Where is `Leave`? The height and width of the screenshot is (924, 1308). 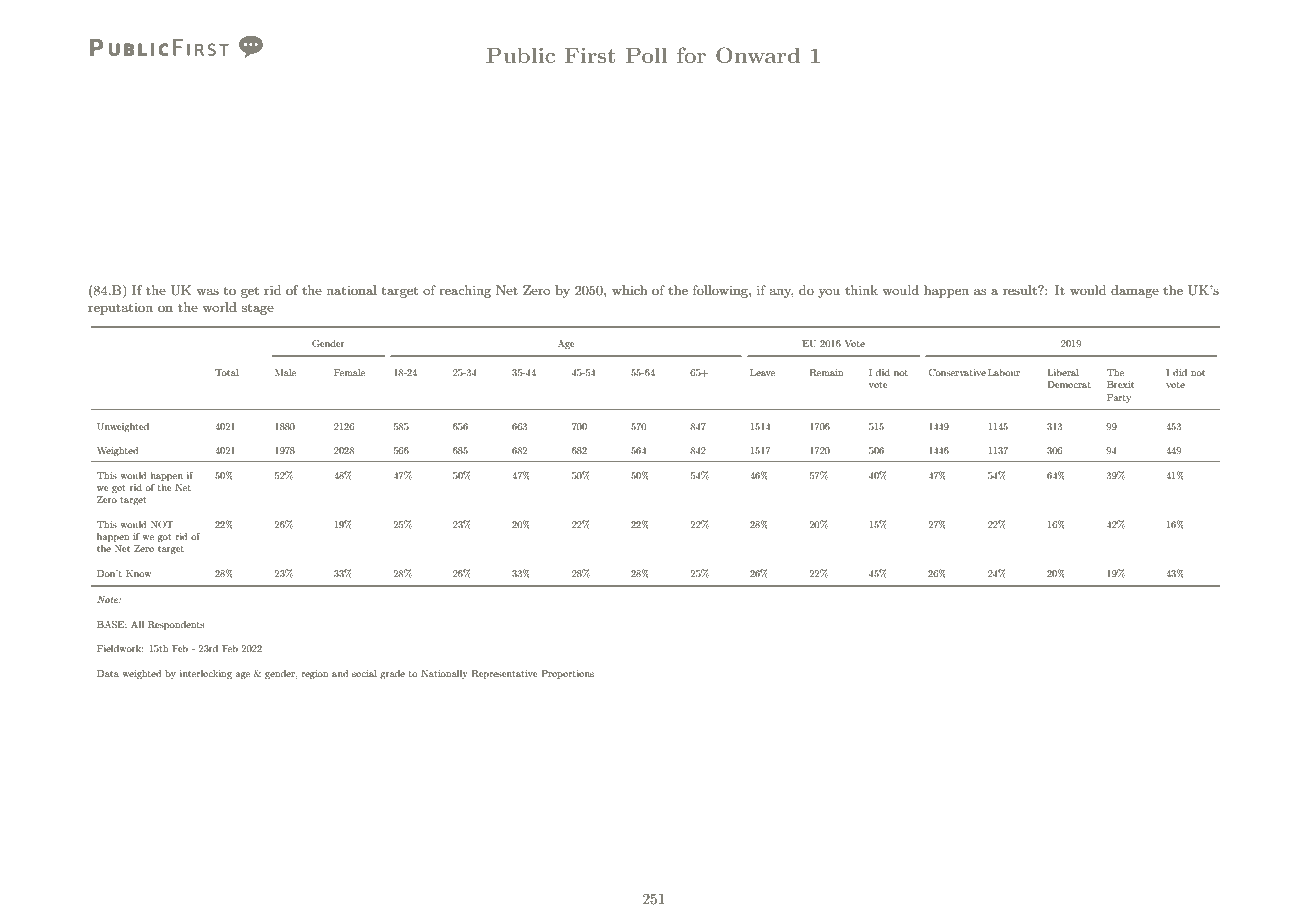
Leave is located at coordinates (762, 372).
